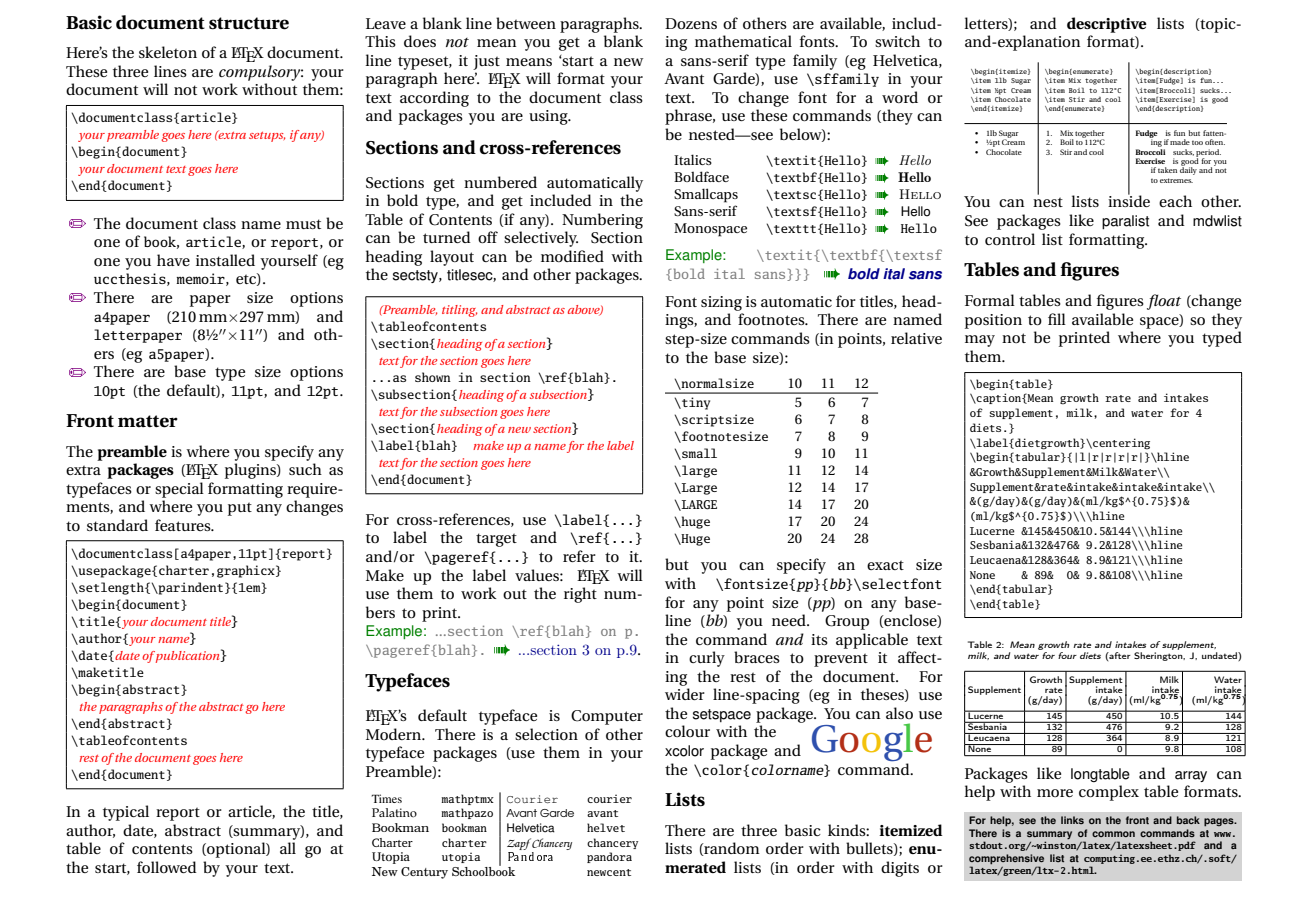 The height and width of the image is (924, 1308). What do you see at coordinates (900, 869) in the image?
I see `digits` at bounding box center [900, 869].
